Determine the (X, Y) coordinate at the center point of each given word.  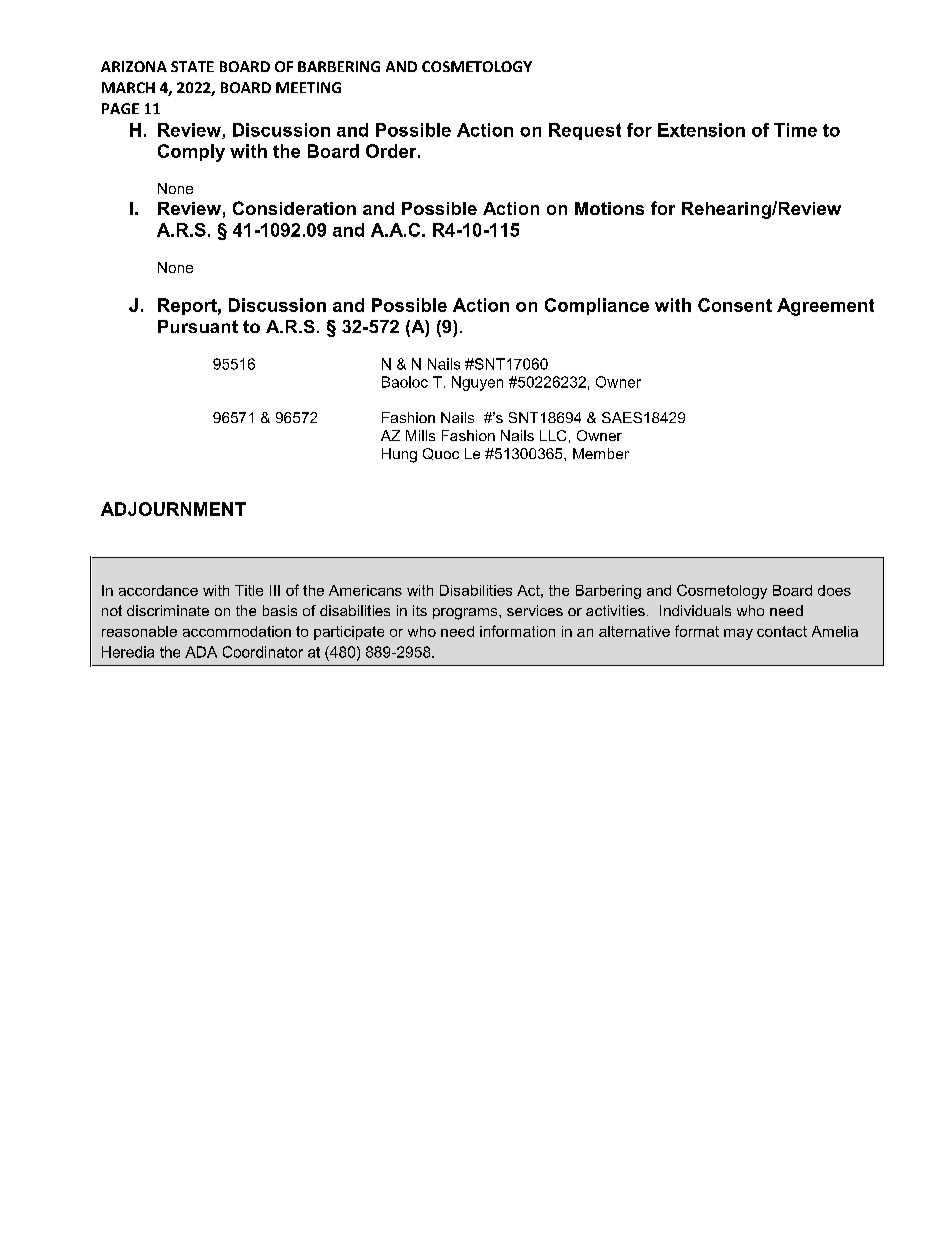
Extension (701, 130)
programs (466, 614)
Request (585, 131)
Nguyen (477, 383)
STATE (192, 66)
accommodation (237, 631)
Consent (735, 305)
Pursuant (198, 326)
